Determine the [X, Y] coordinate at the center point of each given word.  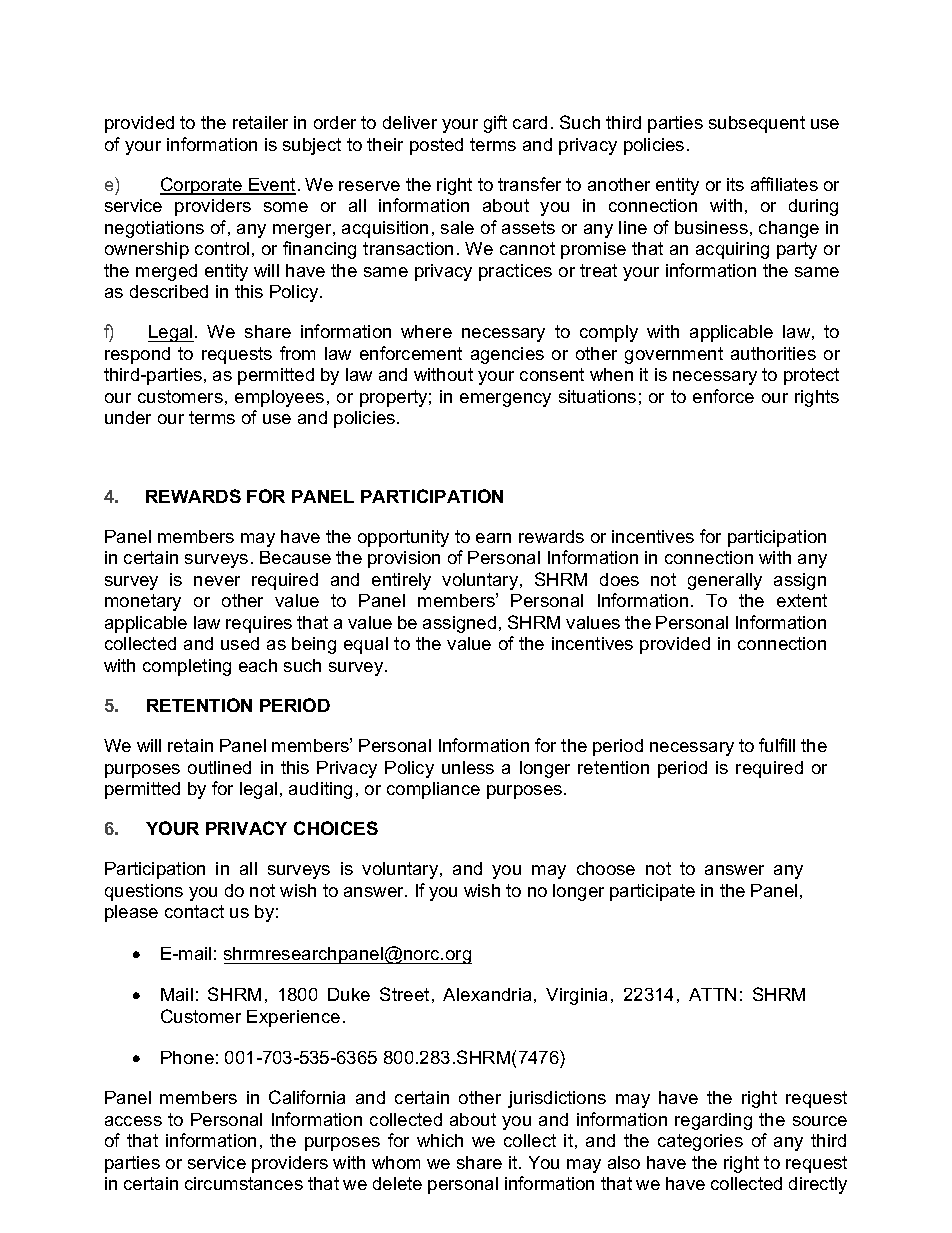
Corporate [202, 186]
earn [493, 538]
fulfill [777, 745]
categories [700, 1142]
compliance [433, 790]
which [440, 1140]
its [735, 184]
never [217, 581]
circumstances [244, 1183]
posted [436, 146]
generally [725, 581]
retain [190, 745]
